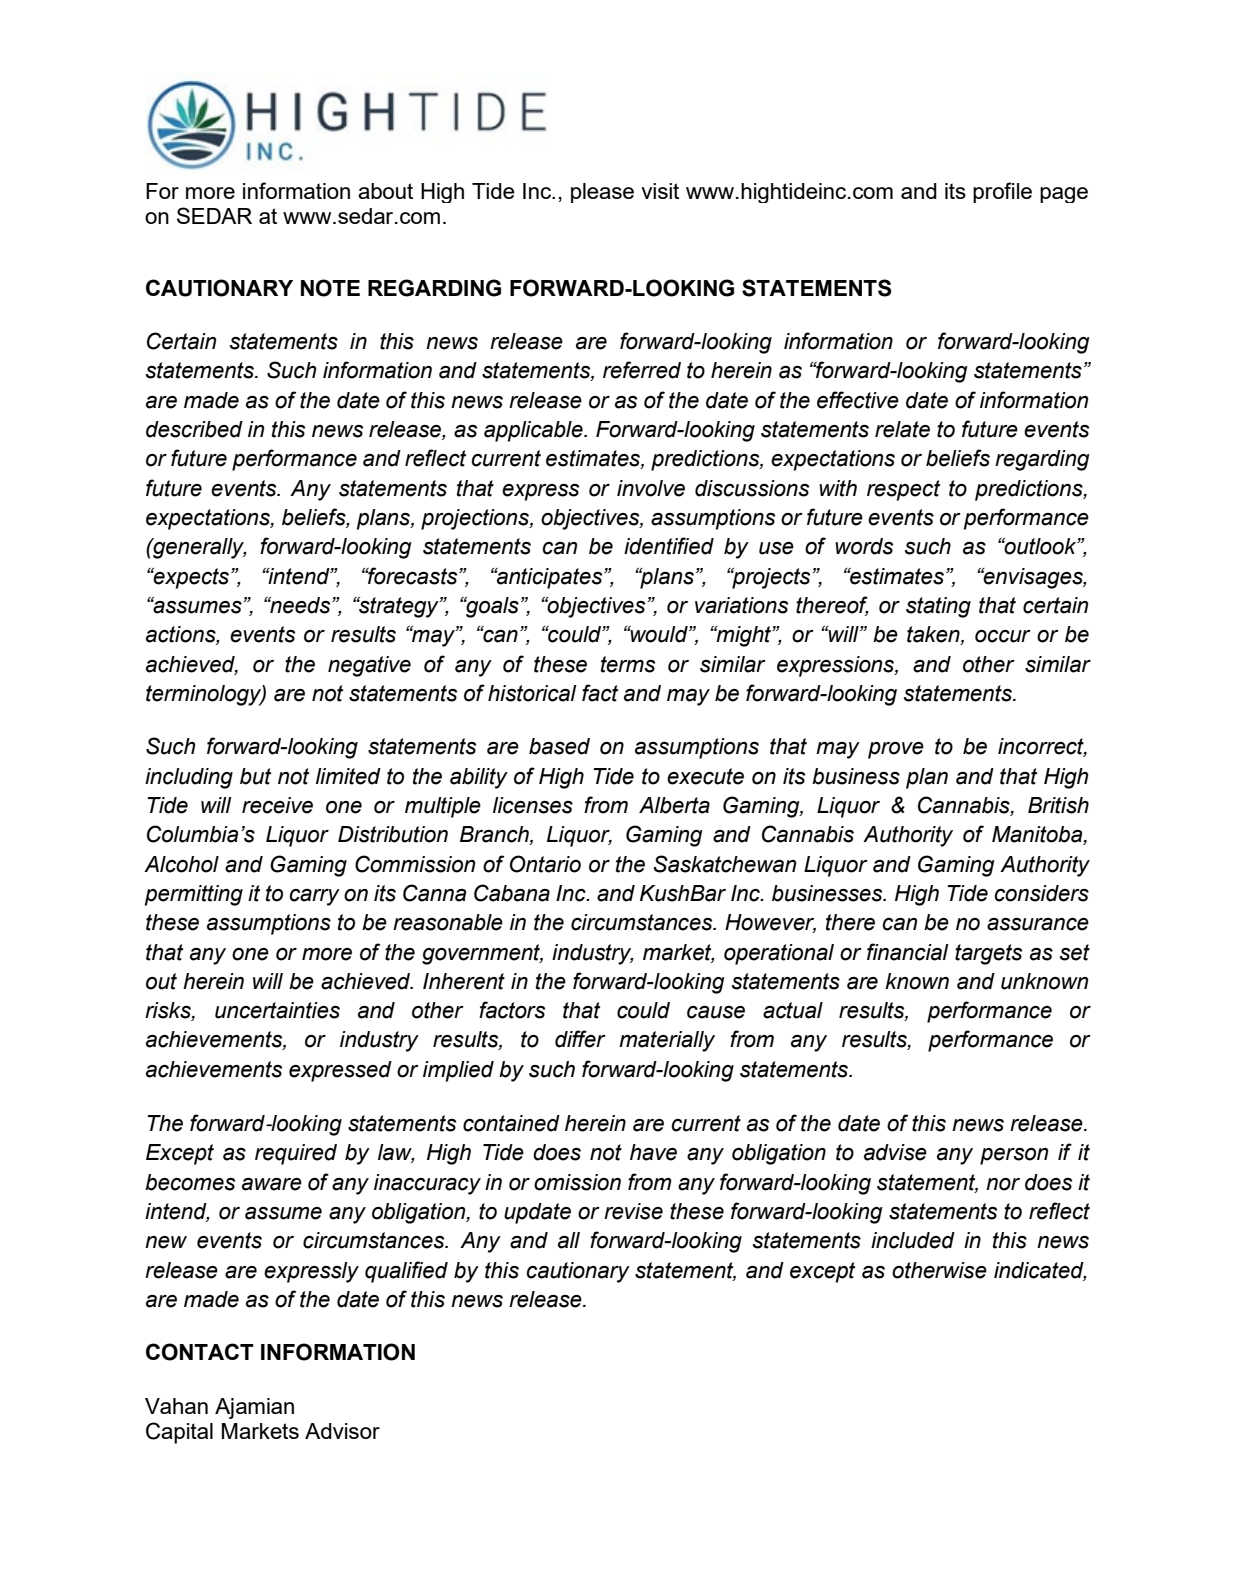  I want to click on required, so click(296, 1154).
